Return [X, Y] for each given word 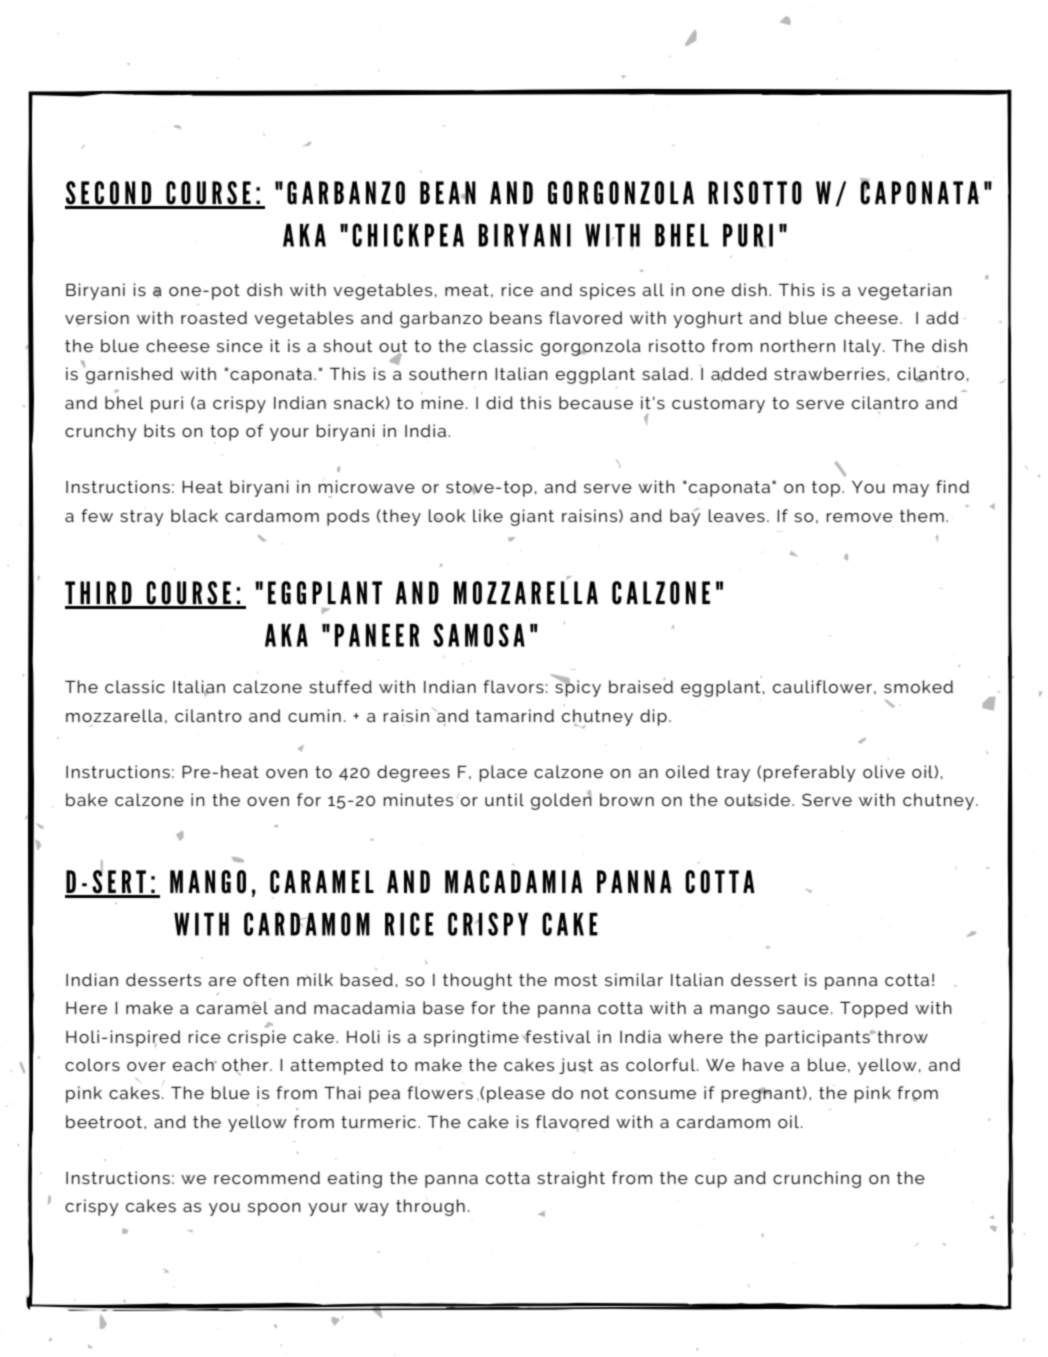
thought [477, 981]
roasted [214, 317]
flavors [513, 686]
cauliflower [822, 686]
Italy [862, 347]
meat [467, 290]
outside [759, 799]
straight [571, 1179]
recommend [267, 1177]
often [266, 979]
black [194, 515]
